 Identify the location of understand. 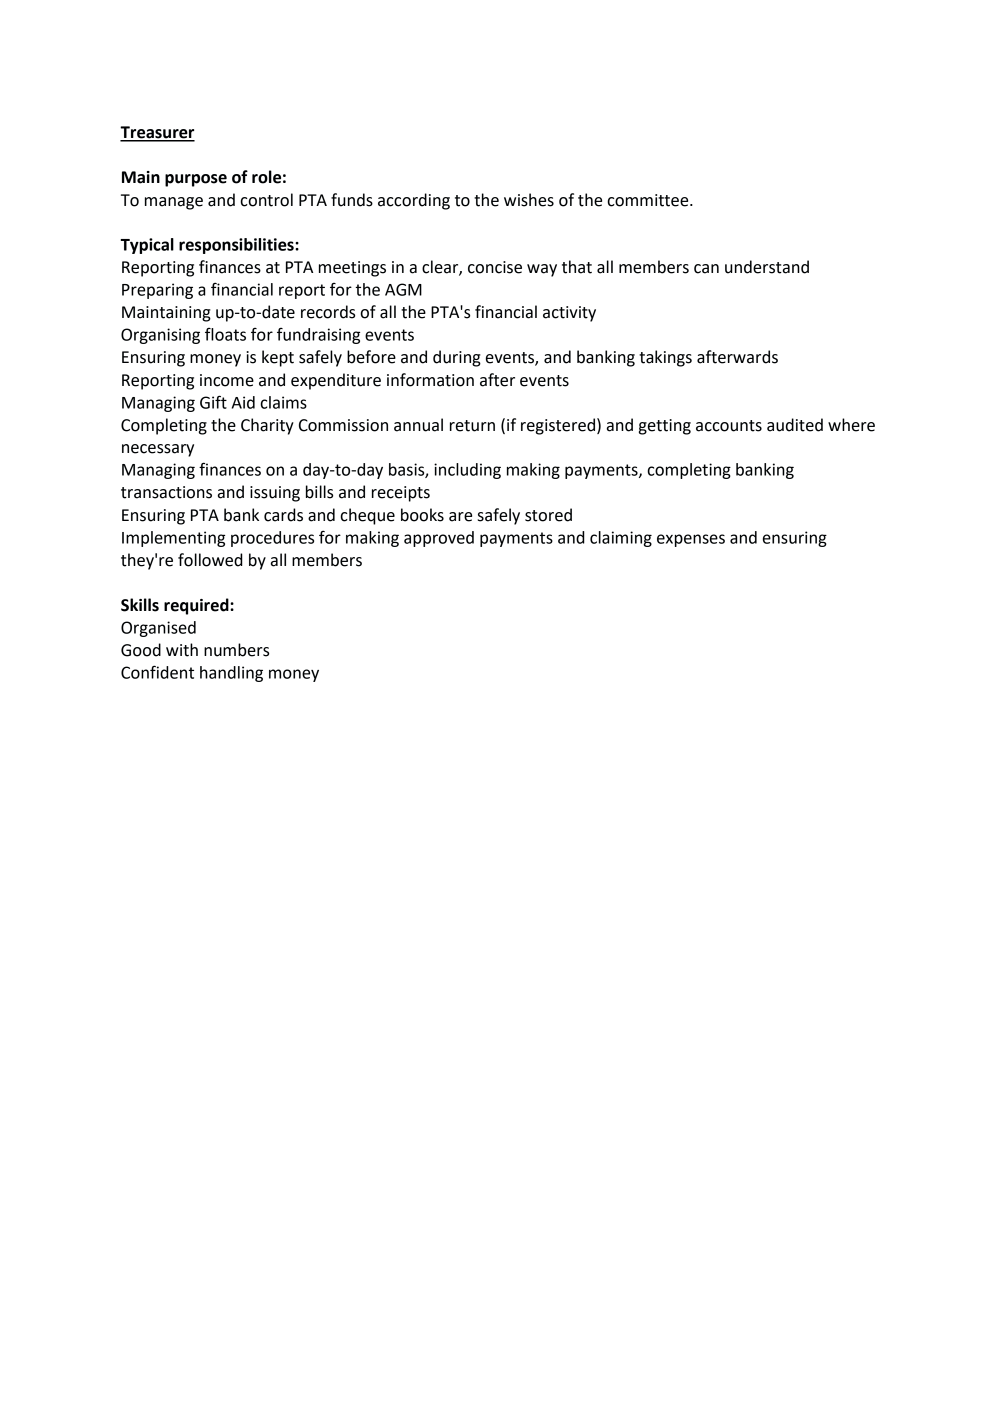
(767, 267).
